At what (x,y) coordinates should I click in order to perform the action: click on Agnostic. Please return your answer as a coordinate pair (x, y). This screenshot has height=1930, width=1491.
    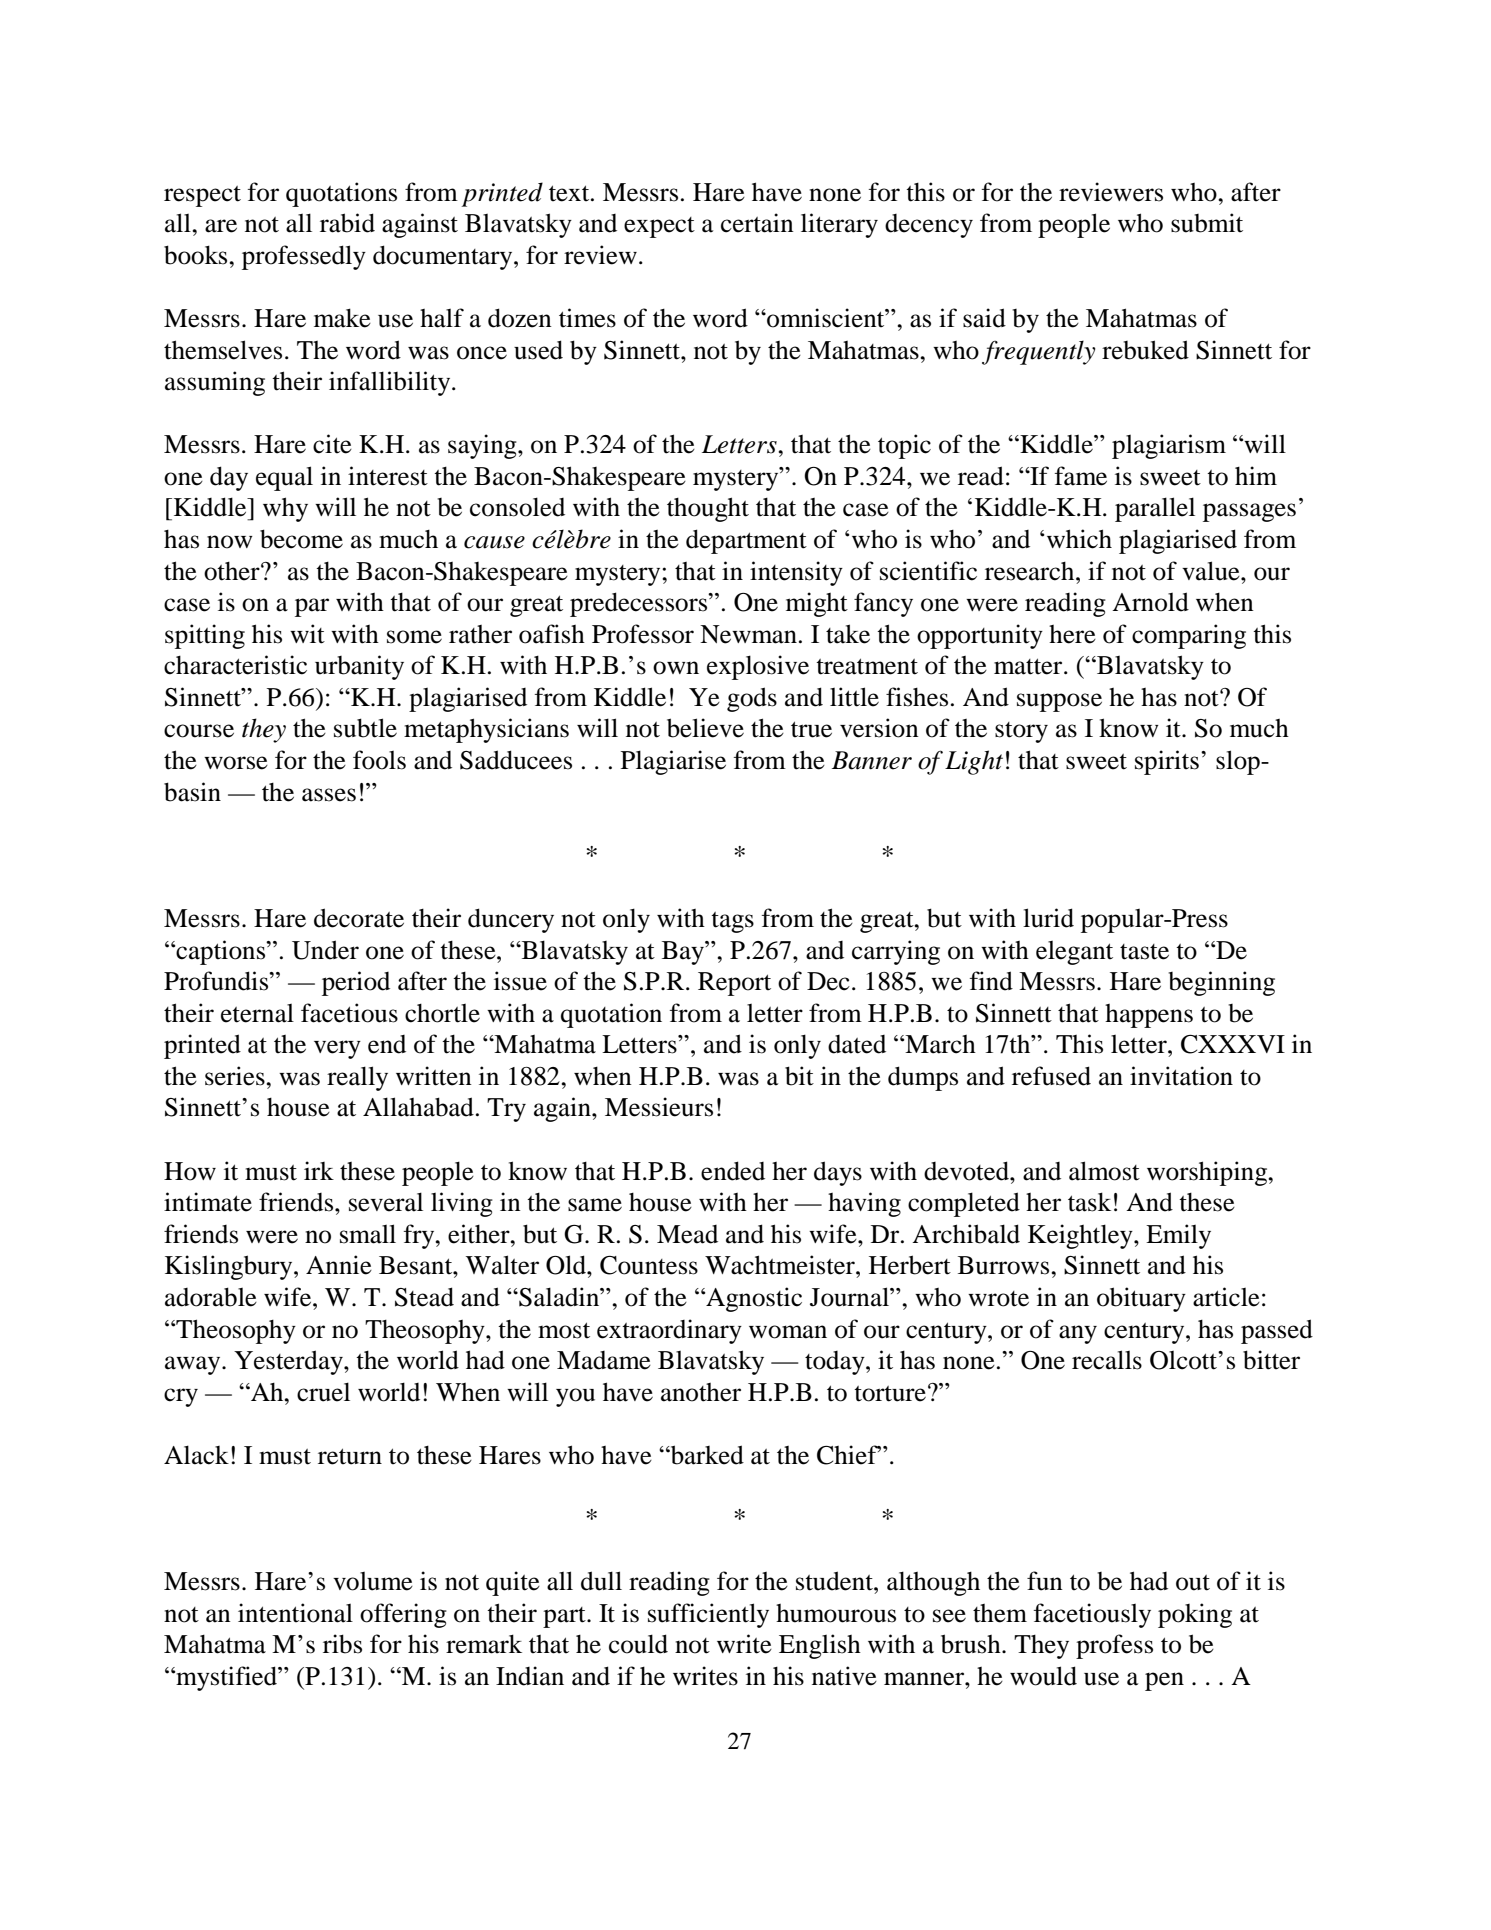
    Looking at the image, I should click on (753, 1299).
